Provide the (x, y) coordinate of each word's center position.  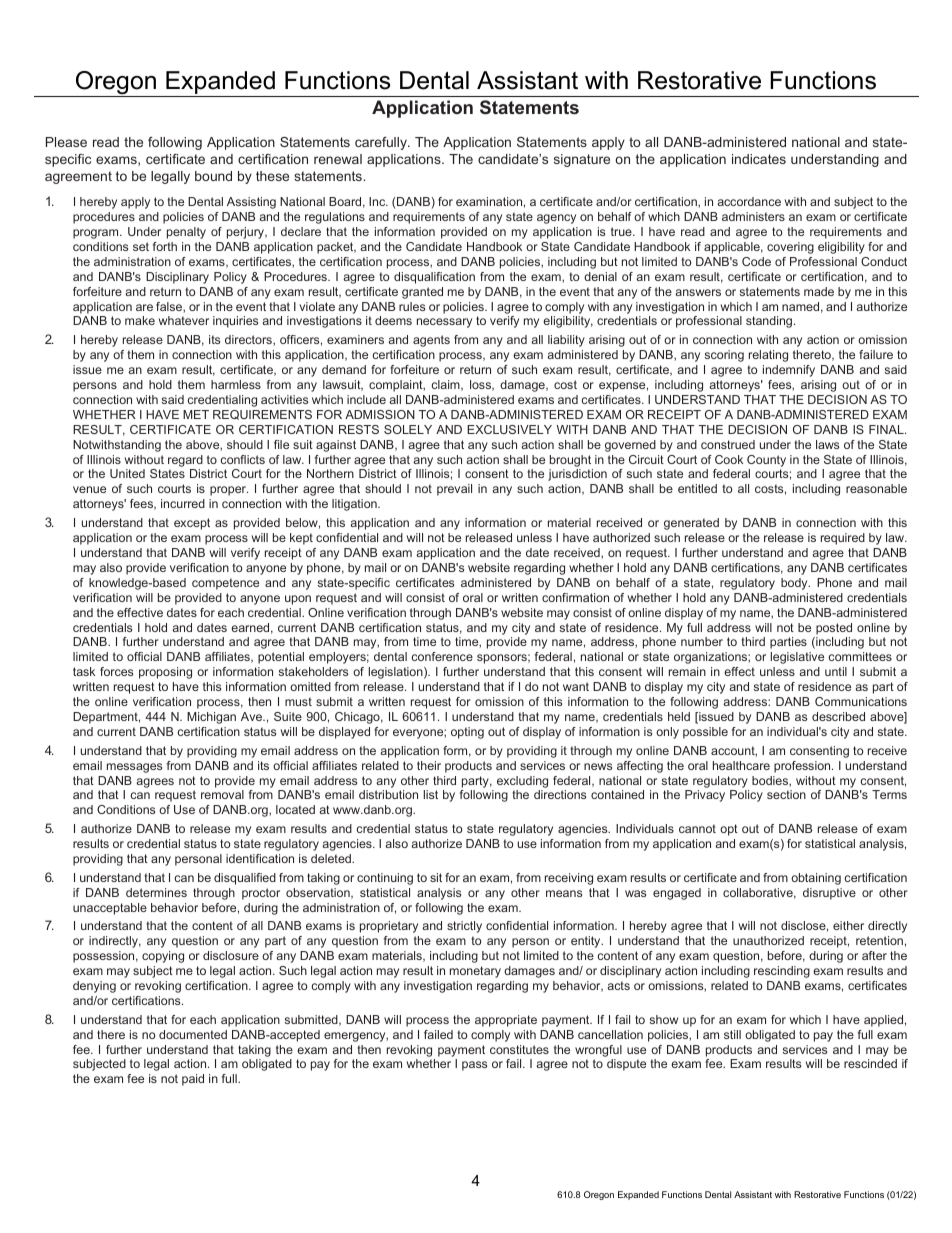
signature (582, 160)
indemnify (789, 371)
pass (474, 1066)
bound (213, 176)
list (431, 794)
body (795, 584)
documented (193, 1034)
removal (222, 794)
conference (442, 656)
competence (225, 584)
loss (482, 385)
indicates (759, 159)
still (732, 1034)
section (786, 794)
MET (196, 414)
